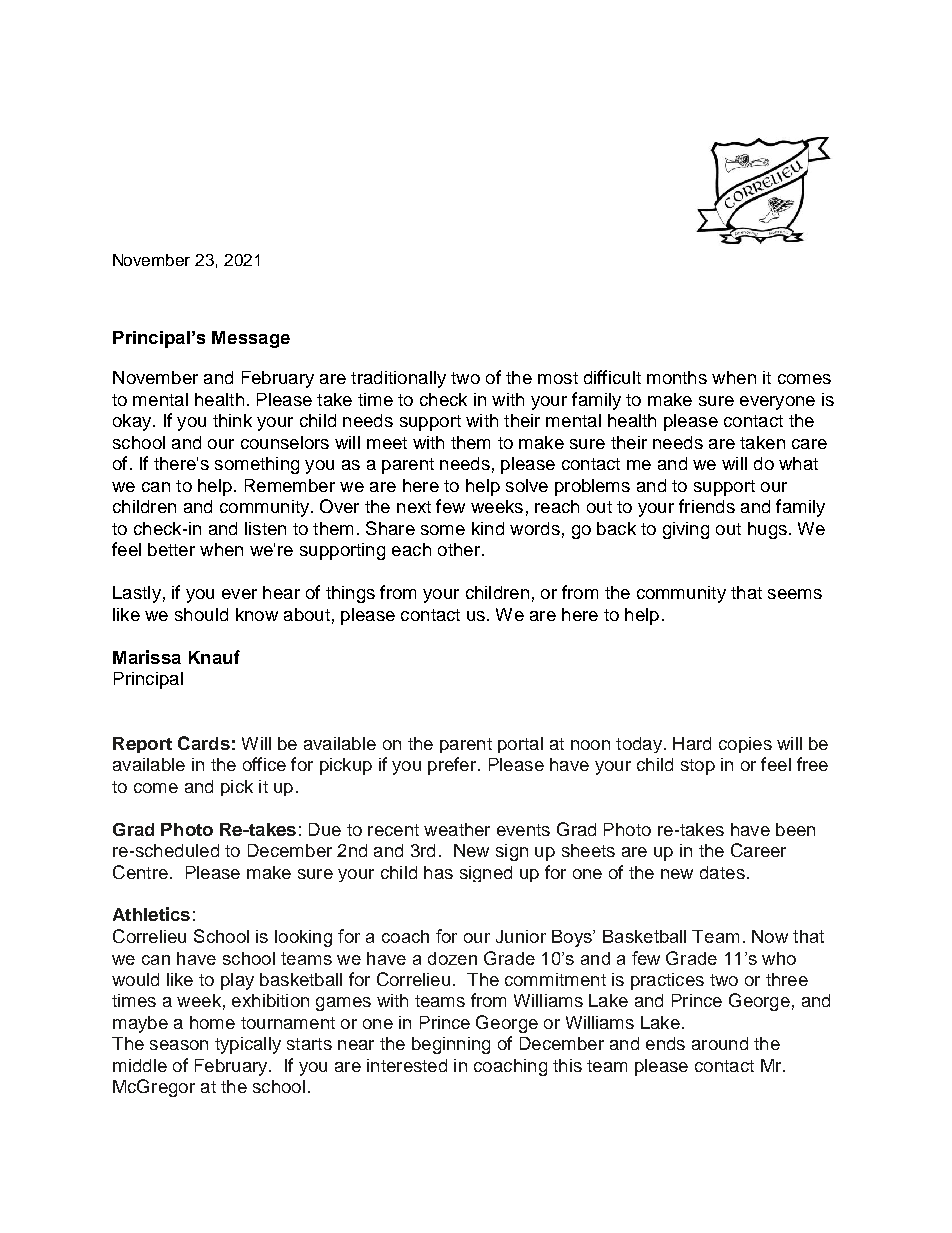  I want to click on beginning, so click(451, 1045).
